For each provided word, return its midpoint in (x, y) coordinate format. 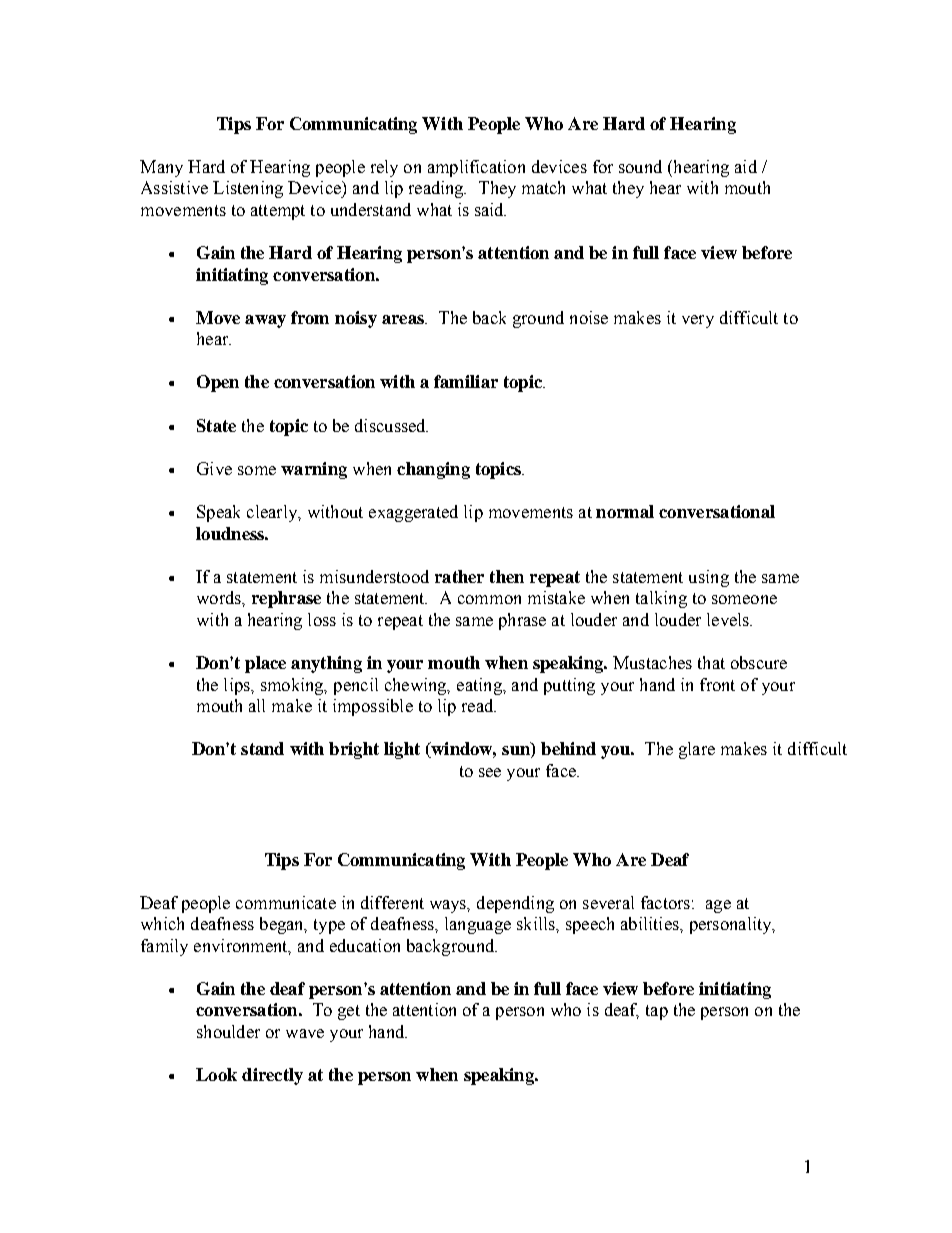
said (490, 209)
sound (640, 166)
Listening (248, 189)
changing (433, 470)
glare (697, 750)
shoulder (228, 1031)
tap (657, 1012)
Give (214, 468)
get (349, 1012)
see (490, 772)
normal (625, 511)
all (257, 705)
